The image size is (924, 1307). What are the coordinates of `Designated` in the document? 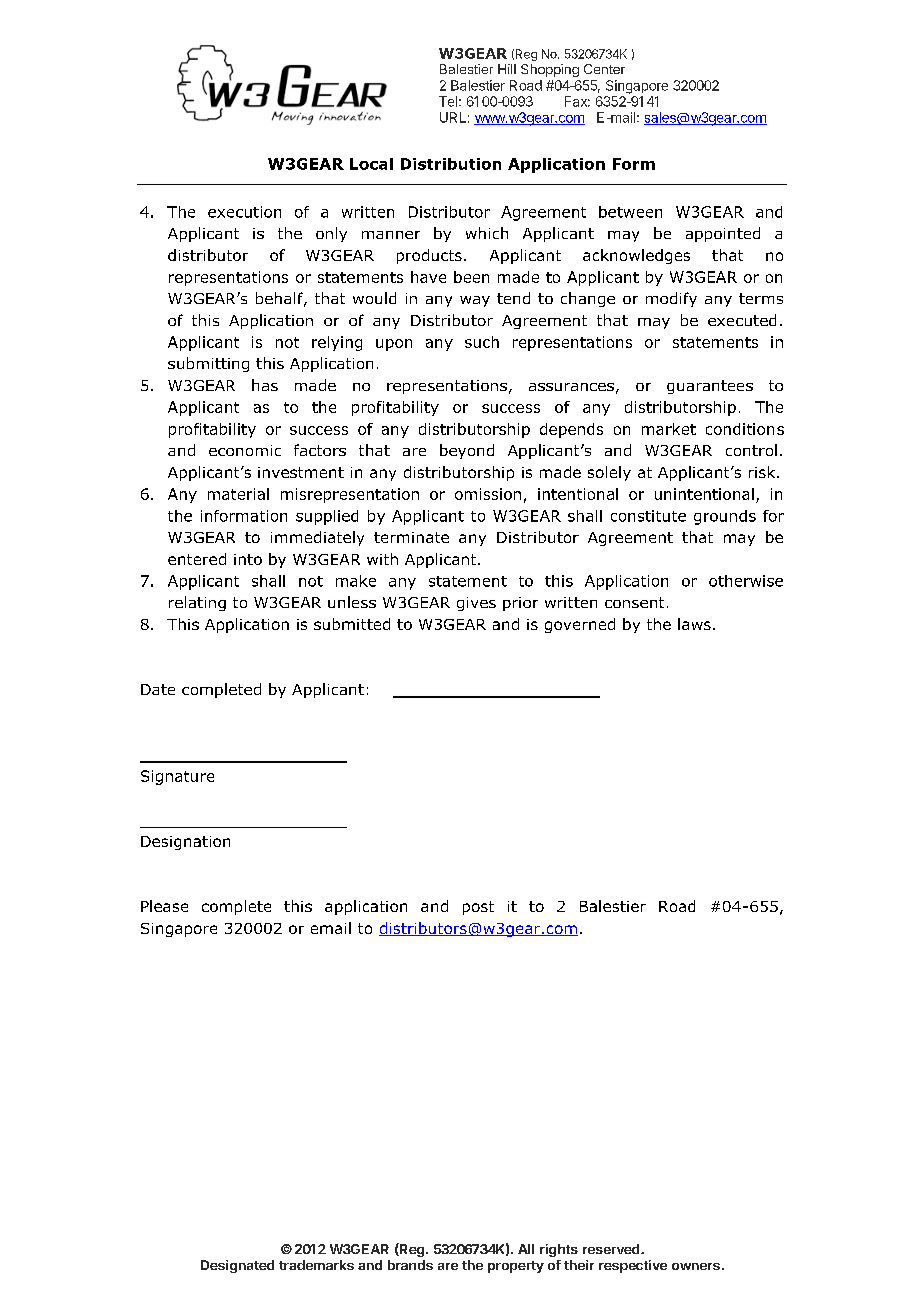 It's located at (237, 1266).
